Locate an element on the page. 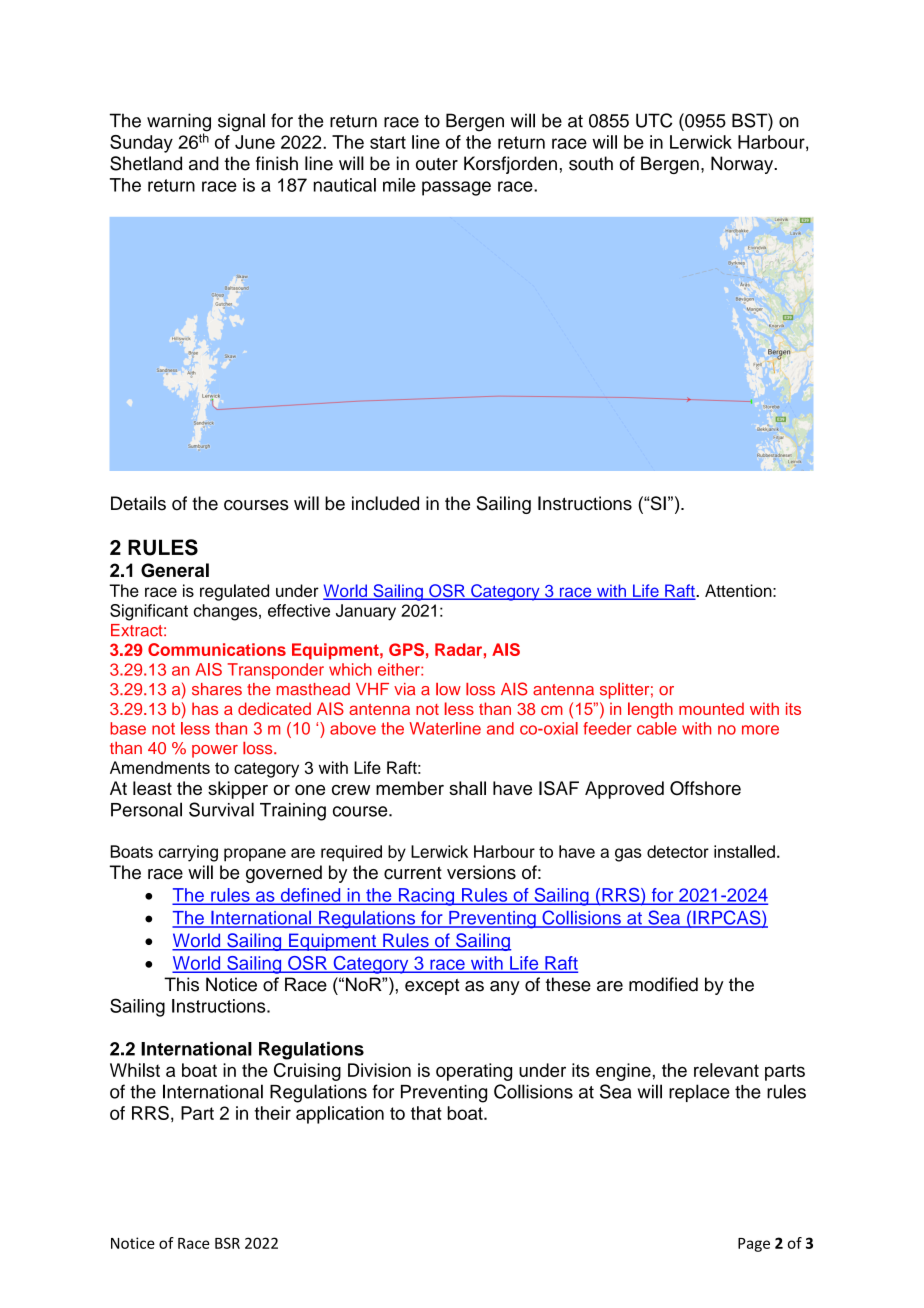 This page has height=1308, width=924. except is located at coordinates (432, 987).
